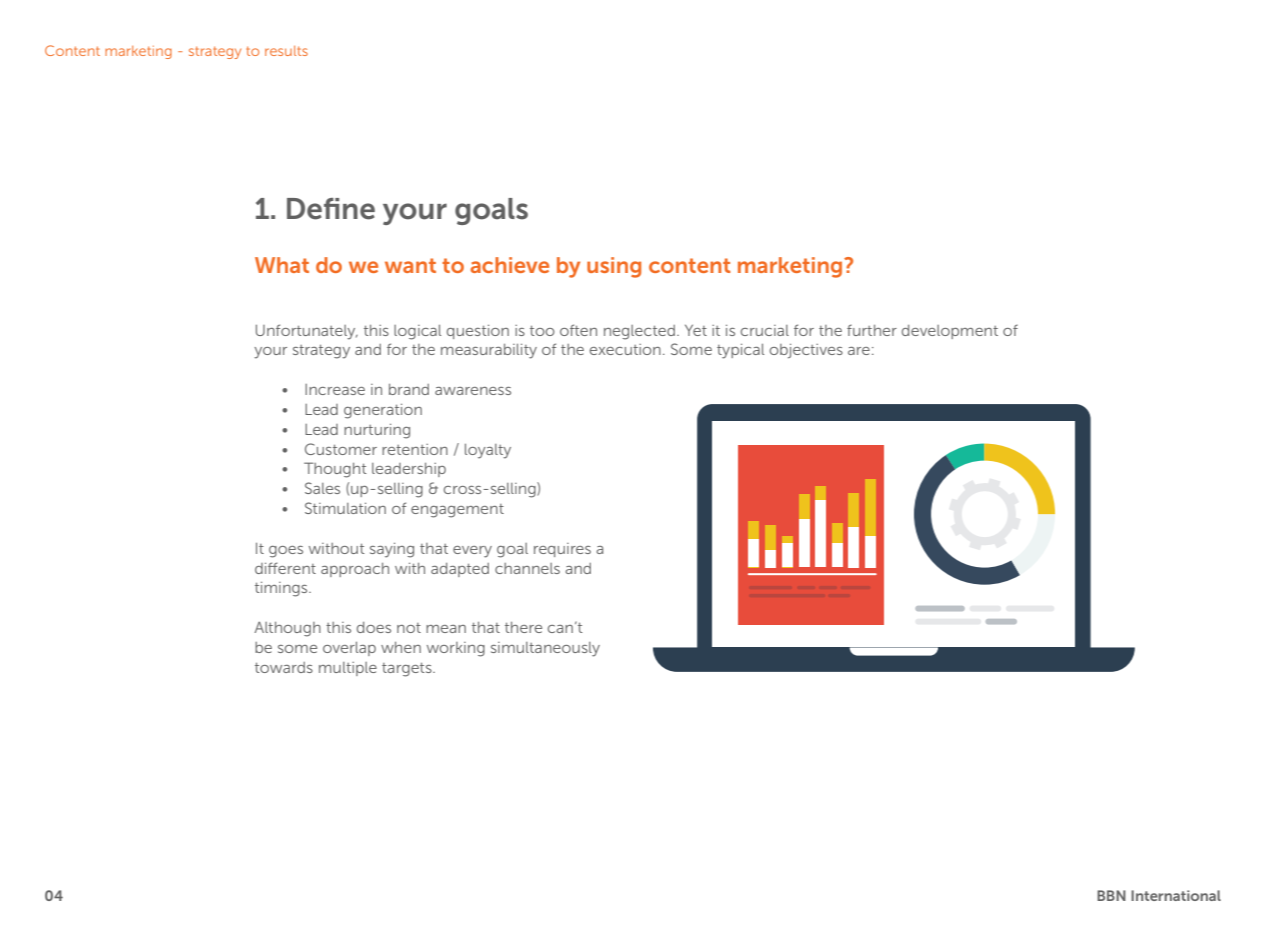 The height and width of the screenshot is (952, 1270). I want to click on saying, so click(392, 550).
